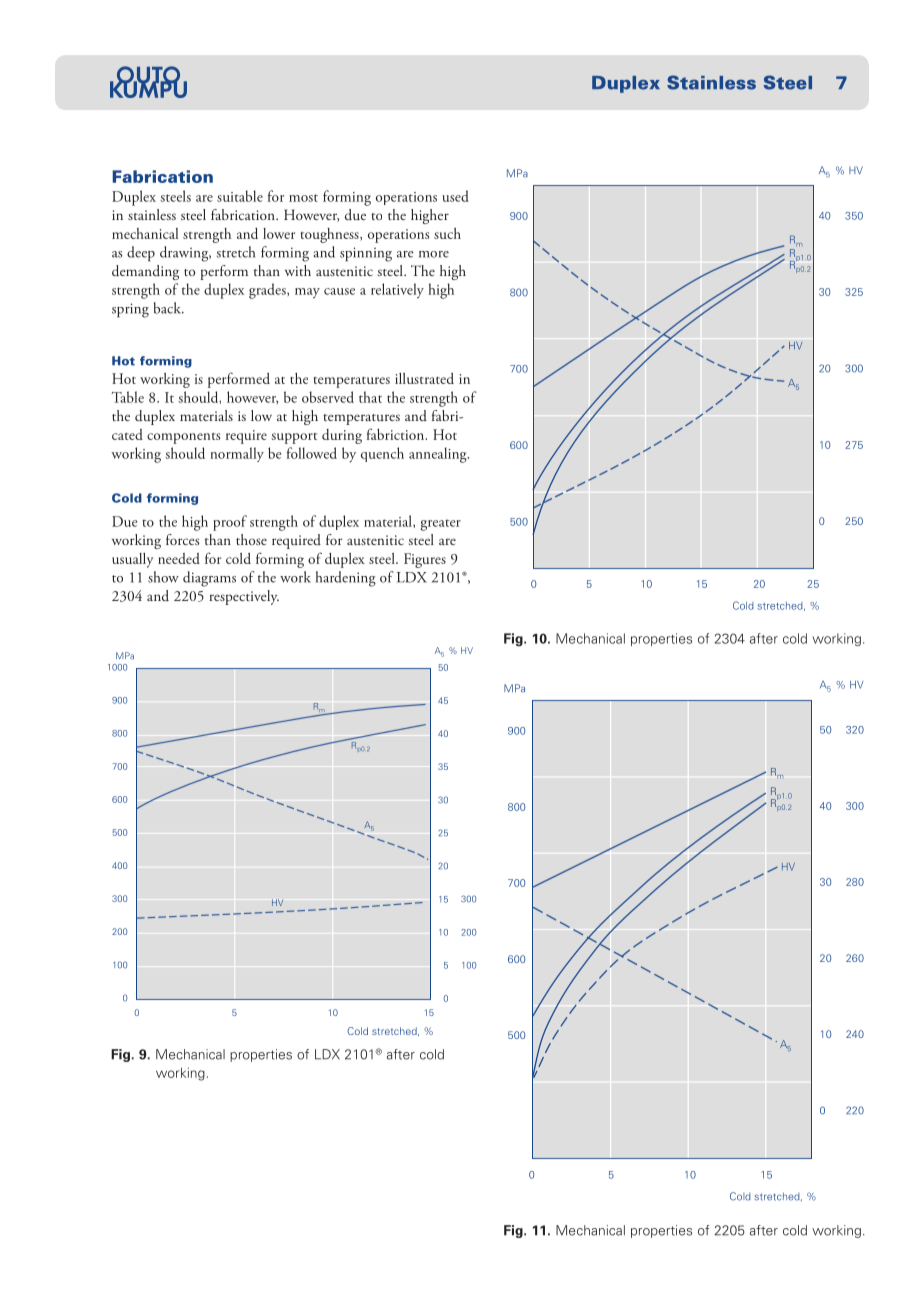 Image resolution: width=924 pixels, height=1308 pixels. Describe the element at coordinates (163, 577) in the image. I see `show` at that location.
